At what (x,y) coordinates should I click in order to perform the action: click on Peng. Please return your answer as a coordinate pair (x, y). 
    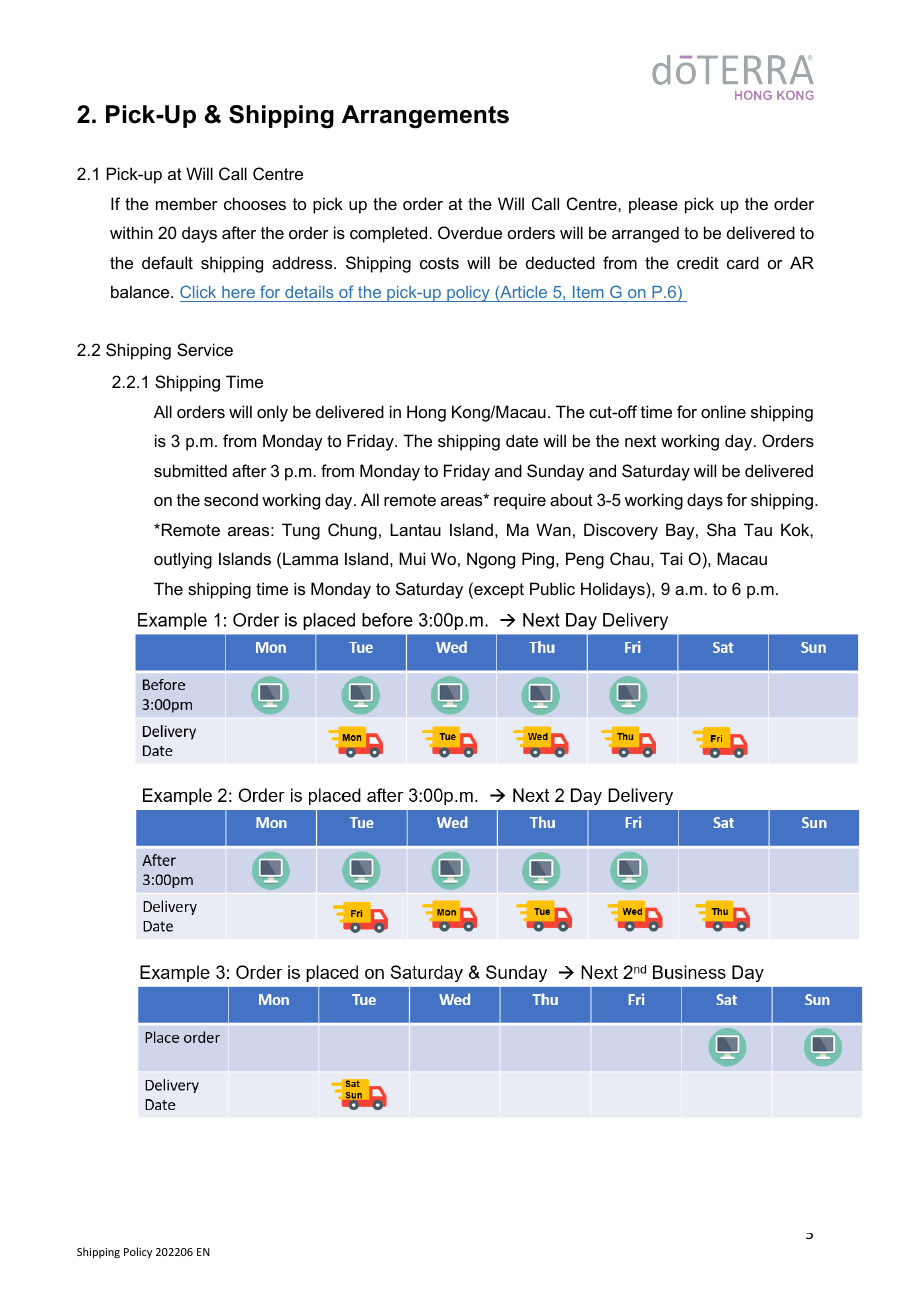
    Looking at the image, I should click on (585, 560).
